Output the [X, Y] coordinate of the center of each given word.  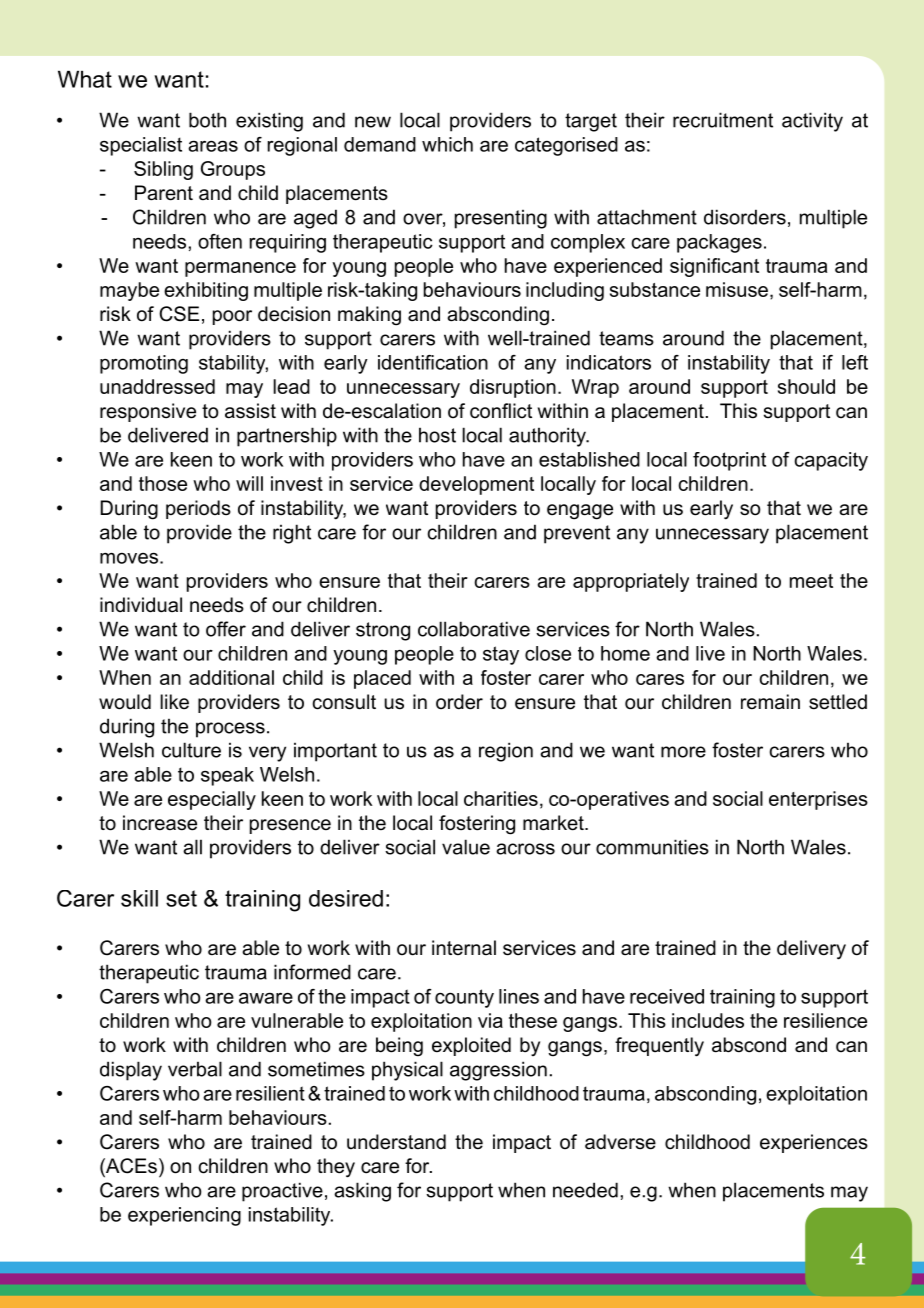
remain [770, 702]
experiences [814, 1143]
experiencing [184, 1216]
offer [226, 629]
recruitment [723, 120]
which [447, 144]
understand [396, 1142]
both [207, 120]
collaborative [474, 629]
